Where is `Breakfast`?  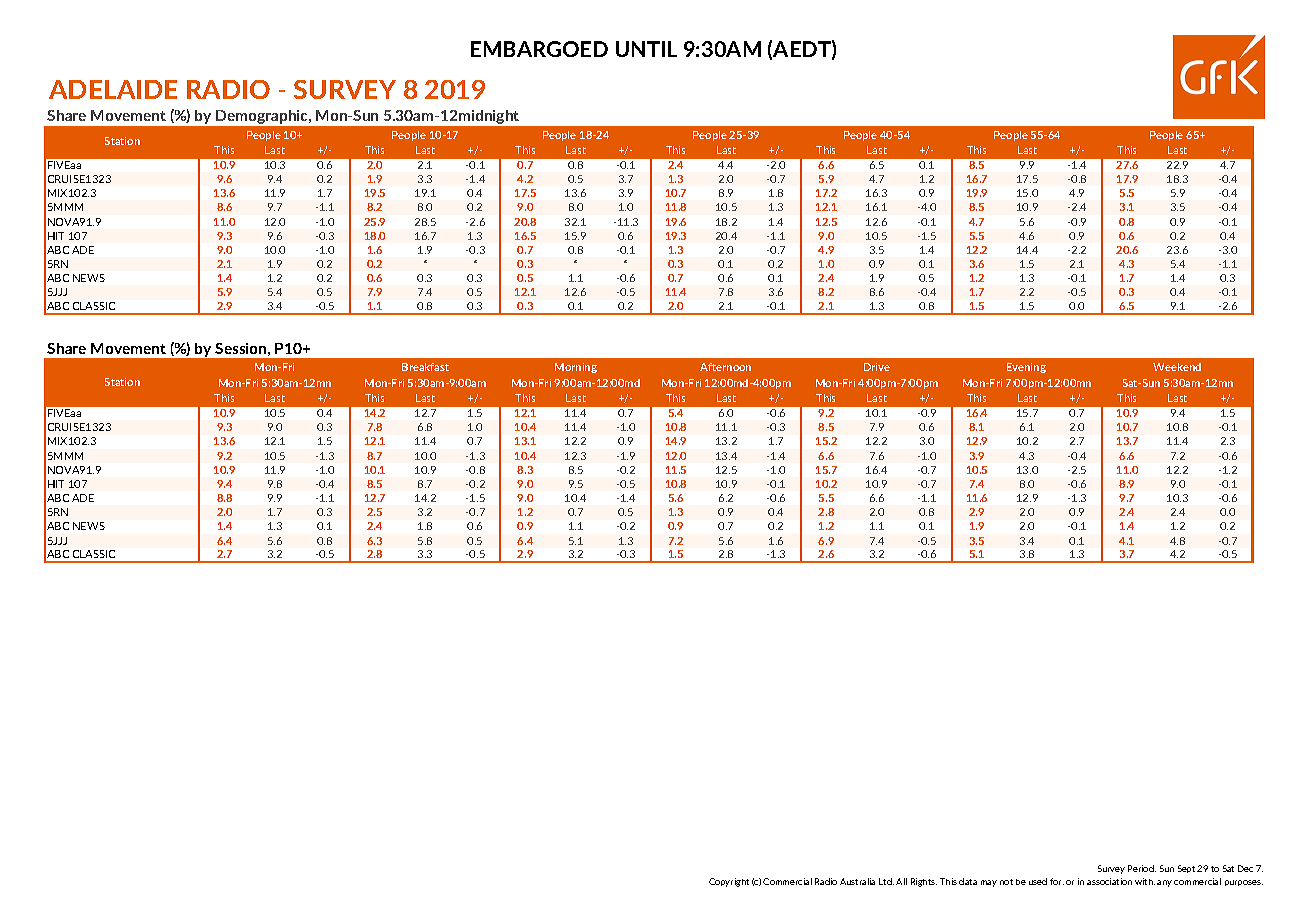
Breakfast is located at coordinates (425, 367).
